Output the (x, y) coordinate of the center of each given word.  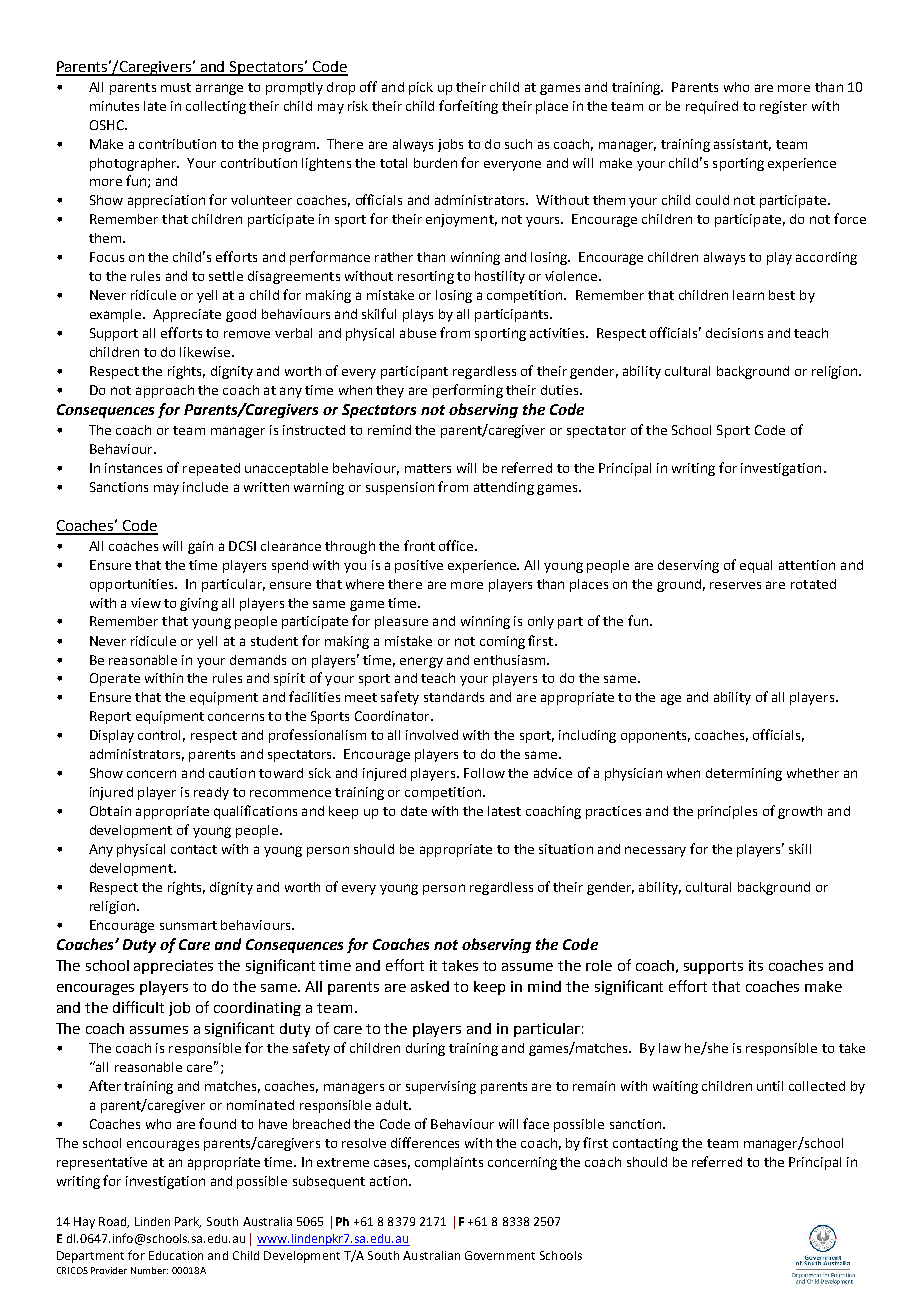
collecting (216, 107)
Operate (115, 679)
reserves (735, 585)
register (783, 107)
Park (188, 1222)
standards (454, 697)
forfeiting (468, 107)
